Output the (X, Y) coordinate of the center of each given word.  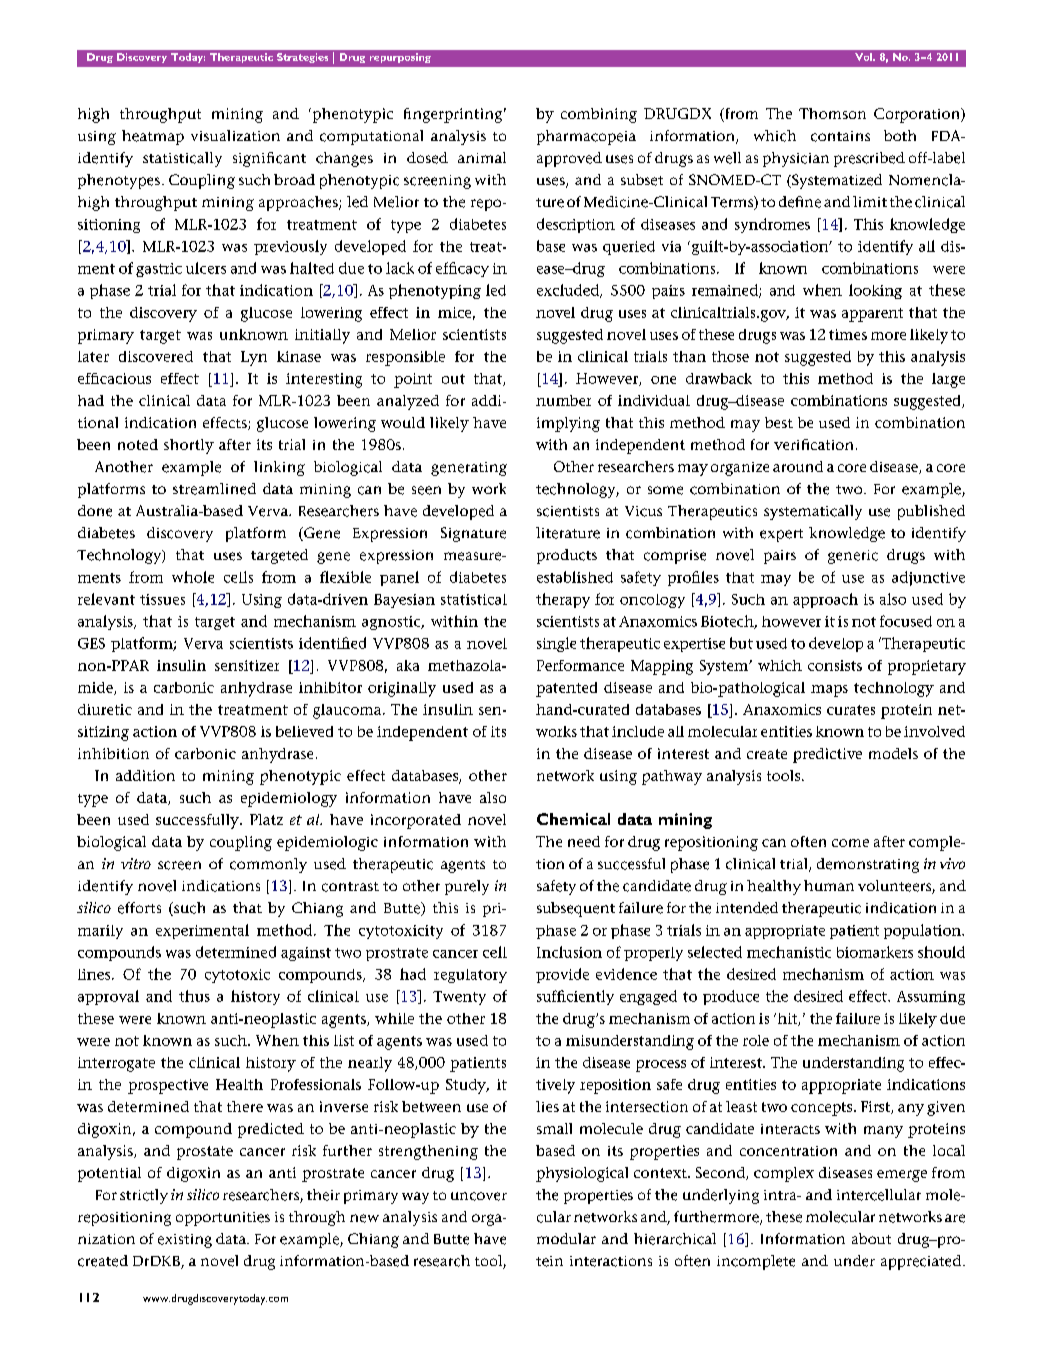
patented (566, 689)
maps (829, 691)
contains (840, 136)
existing (185, 1241)
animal (482, 157)
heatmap (153, 137)
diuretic (105, 709)
